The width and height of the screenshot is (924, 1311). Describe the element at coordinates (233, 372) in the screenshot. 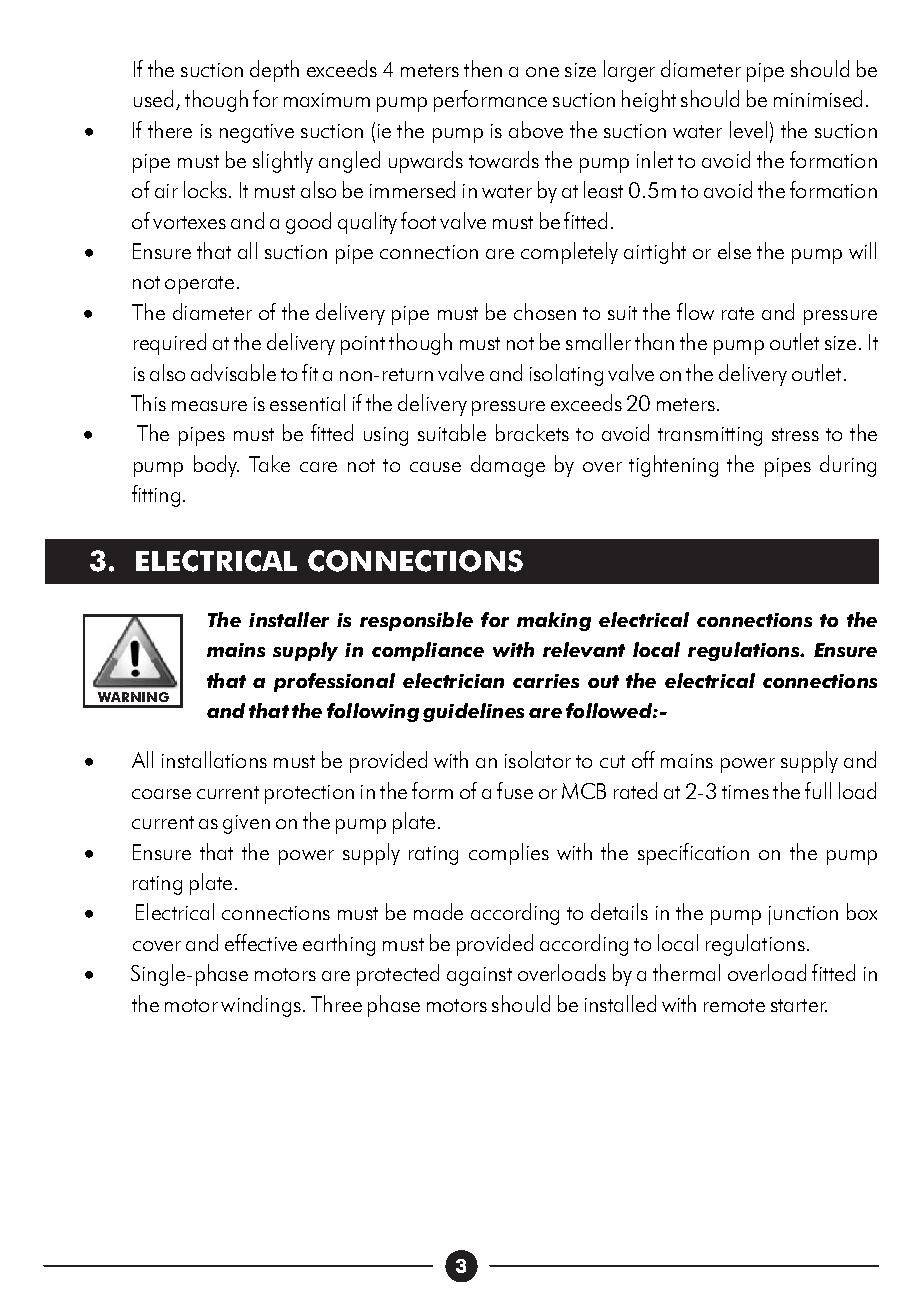

I see `advisable` at that location.
